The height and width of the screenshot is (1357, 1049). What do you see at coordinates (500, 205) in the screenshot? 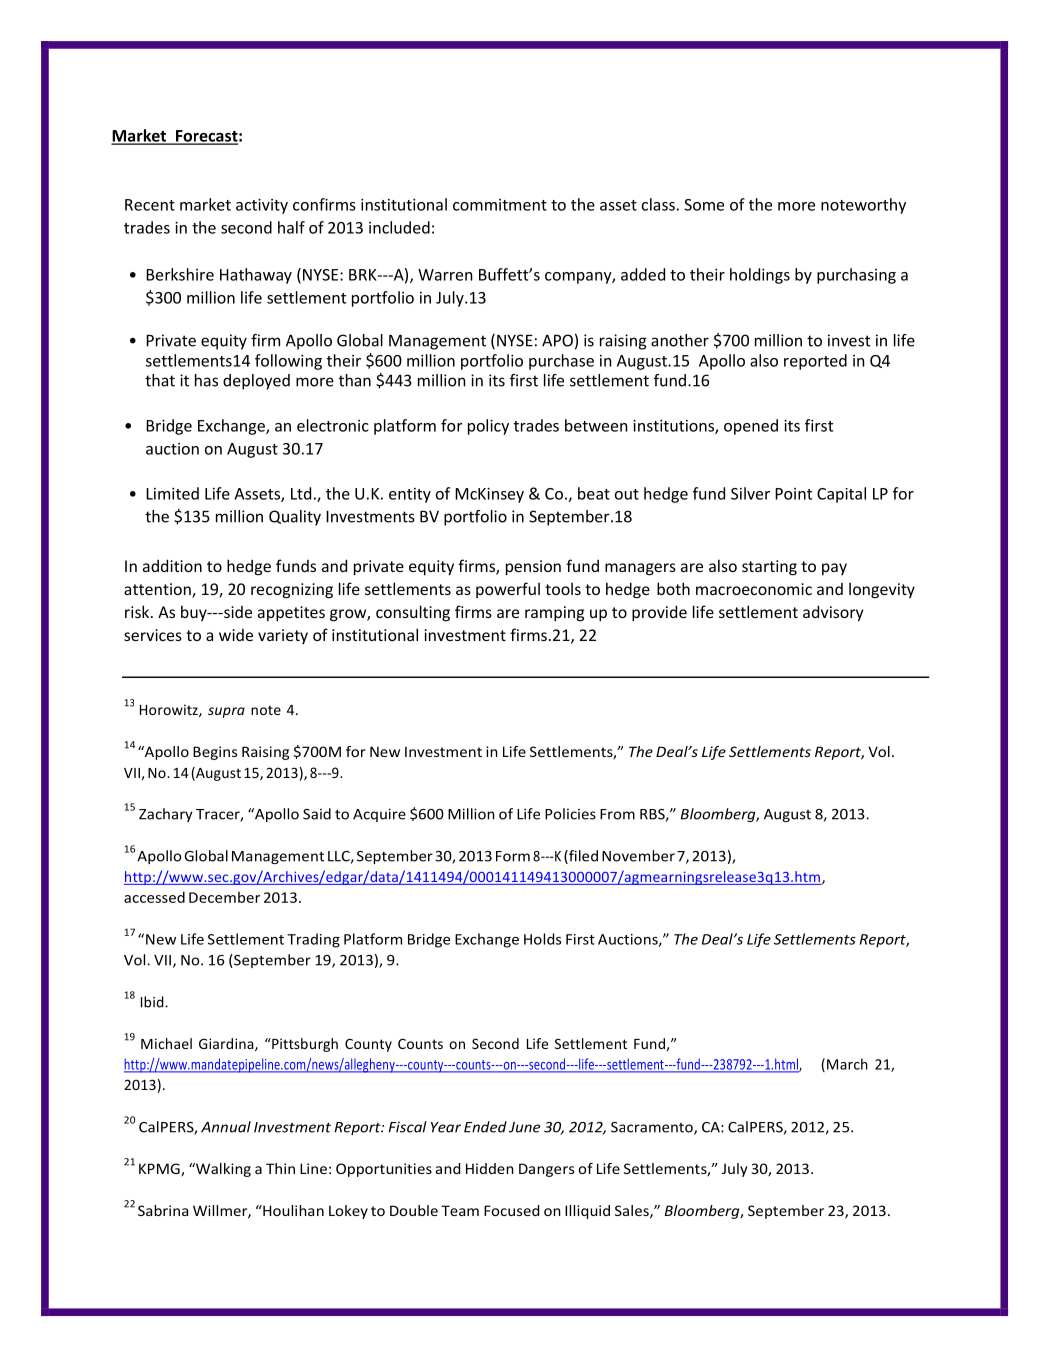
I see `commitment` at bounding box center [500, 205].
